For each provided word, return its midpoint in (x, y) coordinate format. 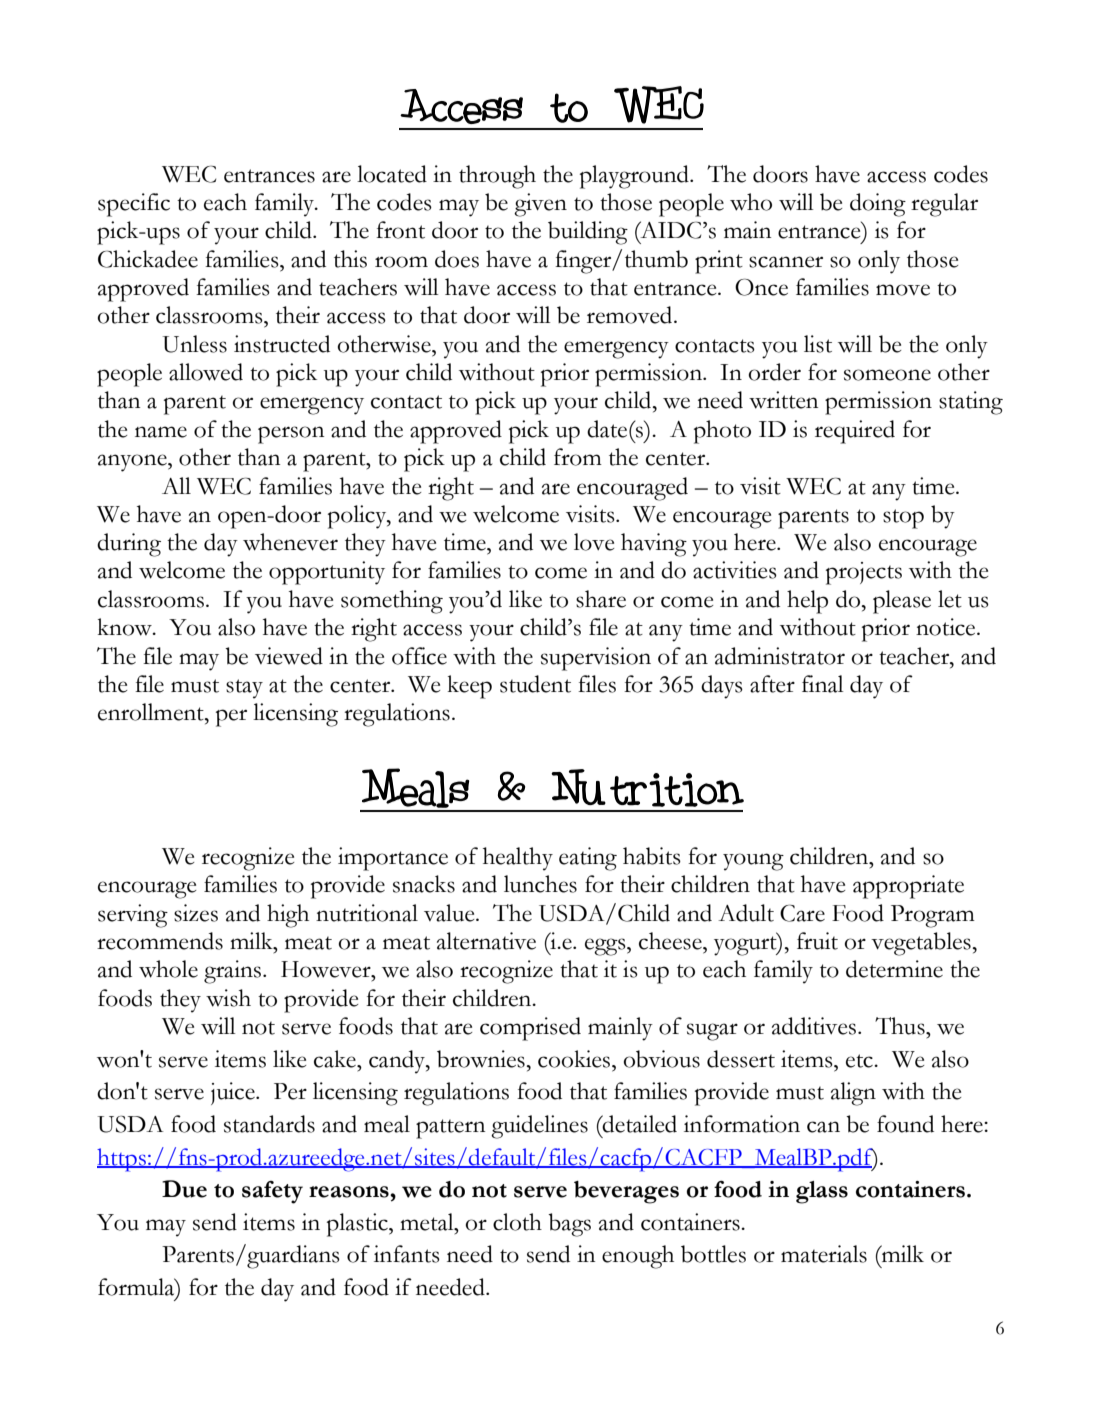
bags (569, 1225)
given (540, 205)
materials (824, 1254)
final (823, 684)
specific (134, 205)
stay (244, 689)
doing (878, 205)
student (535, 684)
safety (272, 1192)
